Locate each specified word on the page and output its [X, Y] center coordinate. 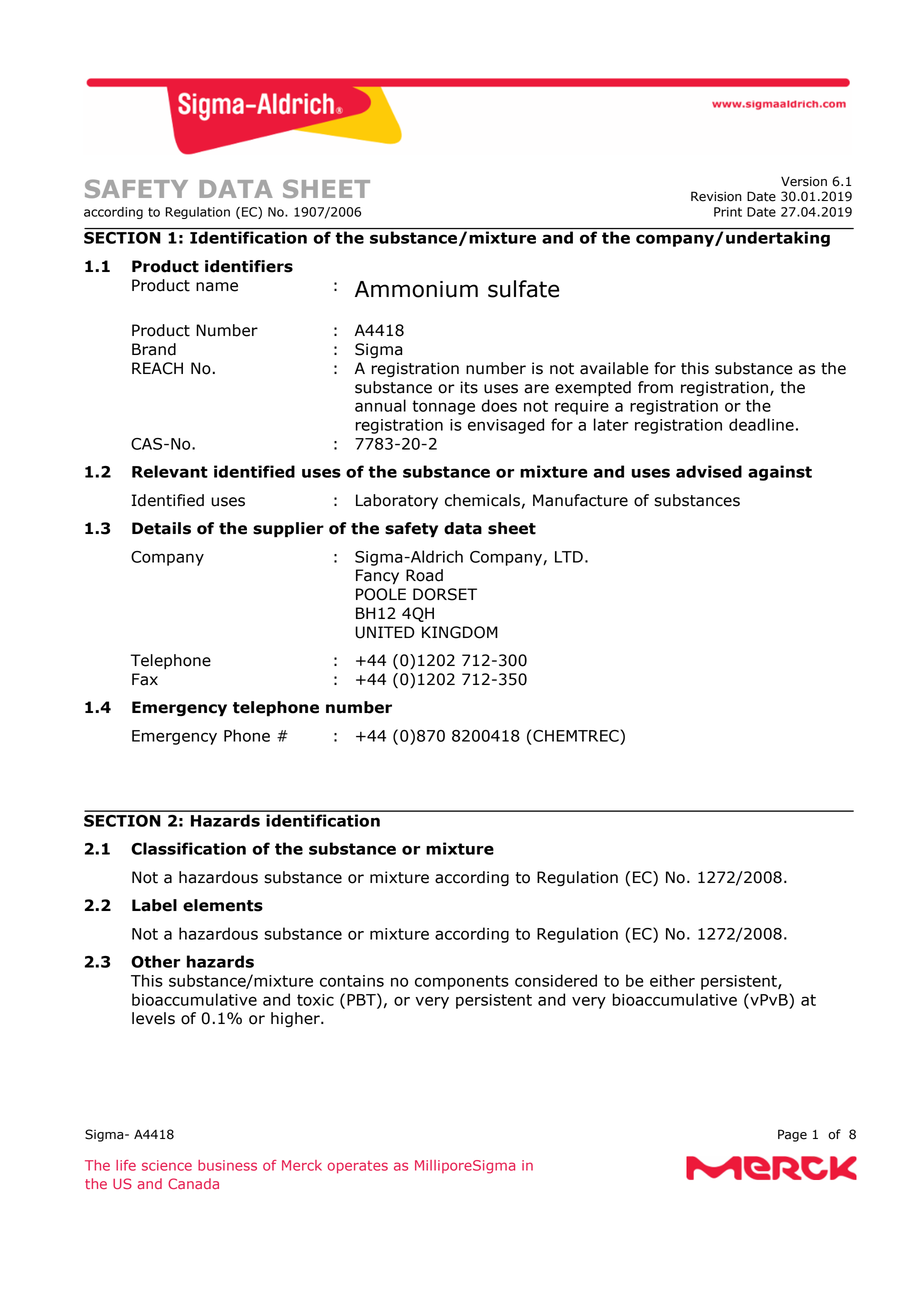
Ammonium [416, 289]
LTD [569, 557]
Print [728, 212]
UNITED [385, 632]
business [227, 1165]
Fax [145, 679]
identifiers [249, 266]
